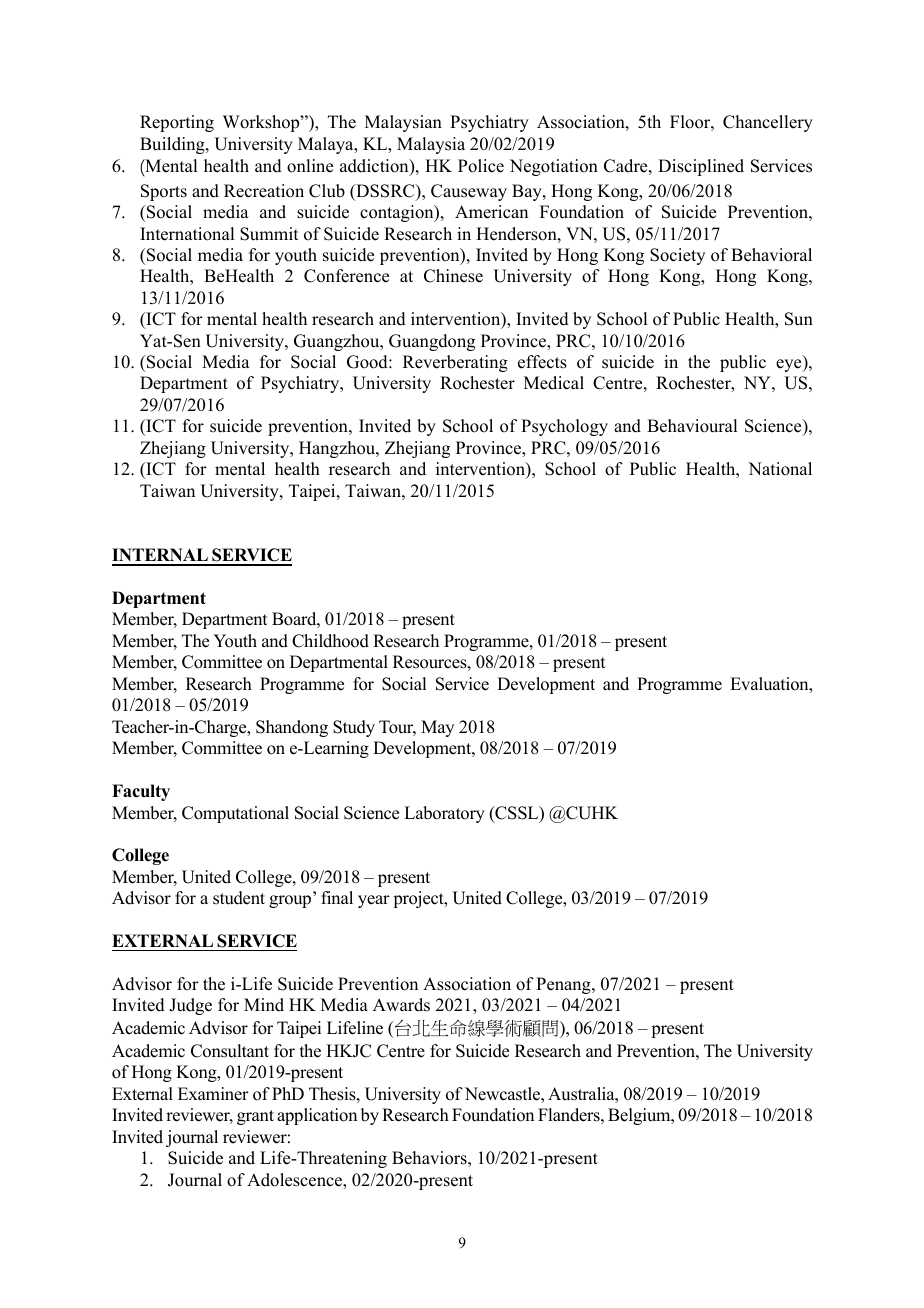 Image resolution: width=924 pixels, height=1308 pixels. Describe the element at coordinates (437, 728) in the document. I see `May` at that location.
